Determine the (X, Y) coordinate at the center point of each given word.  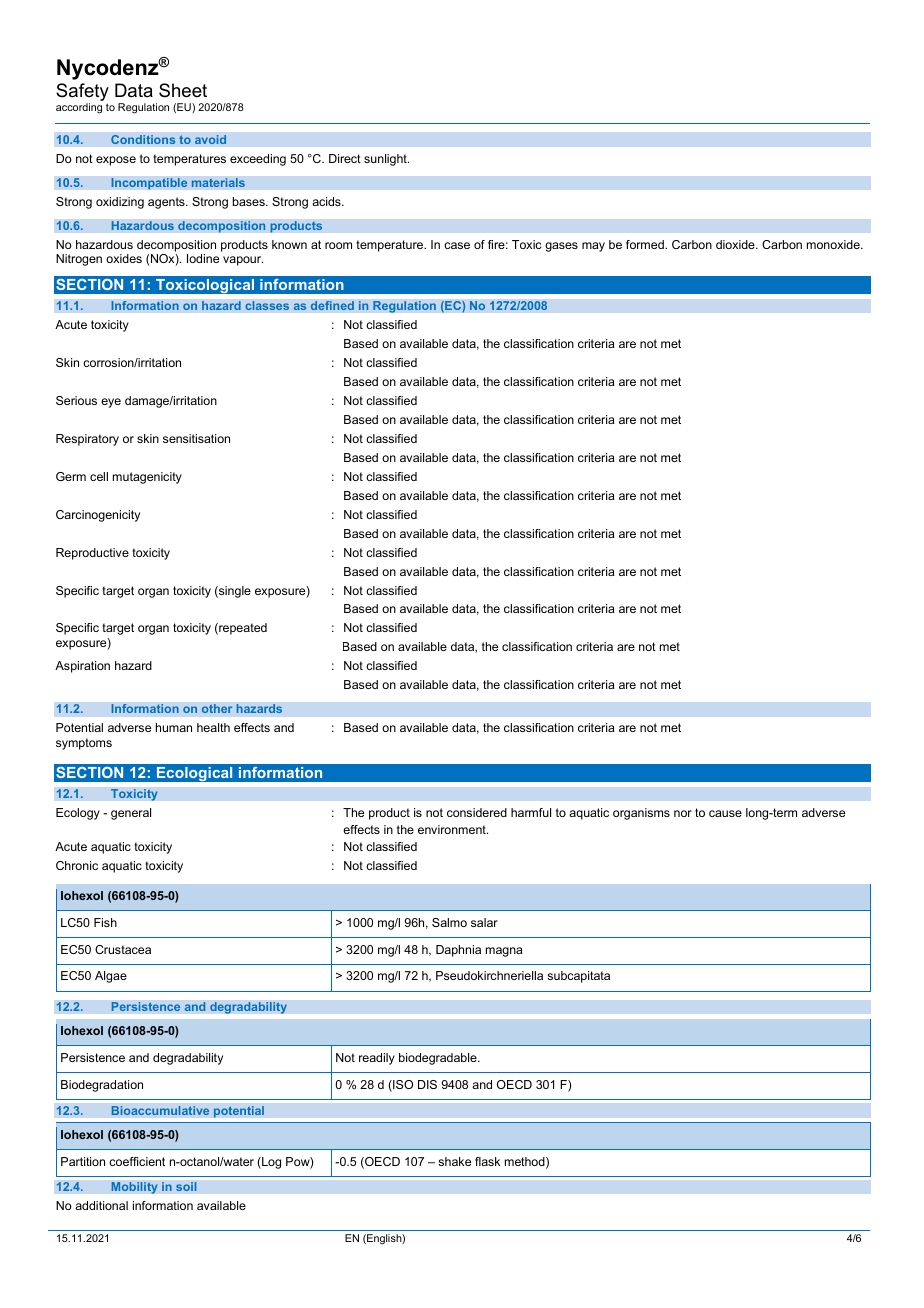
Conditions (143, 140)
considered (477, 812)
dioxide (736, 244)
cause (725, 813)
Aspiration (82, 667)
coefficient (137, 1161)
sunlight (386, 160)
